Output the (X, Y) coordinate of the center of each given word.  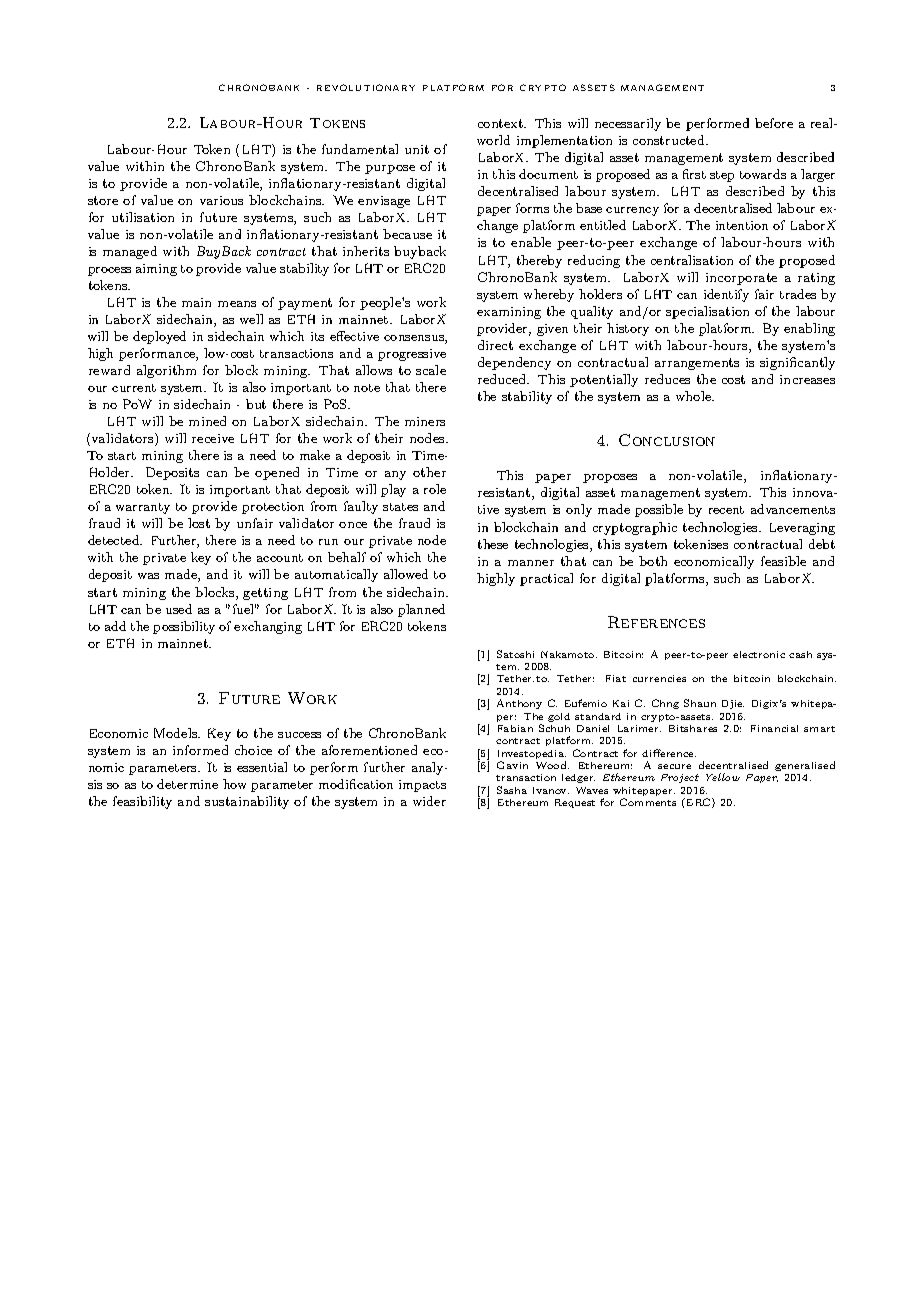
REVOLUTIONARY (366, 87)
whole (694, 396)
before (774, 123)
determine (187, 784)
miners (425, 421)
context (502, 123)
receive (213, 438)
